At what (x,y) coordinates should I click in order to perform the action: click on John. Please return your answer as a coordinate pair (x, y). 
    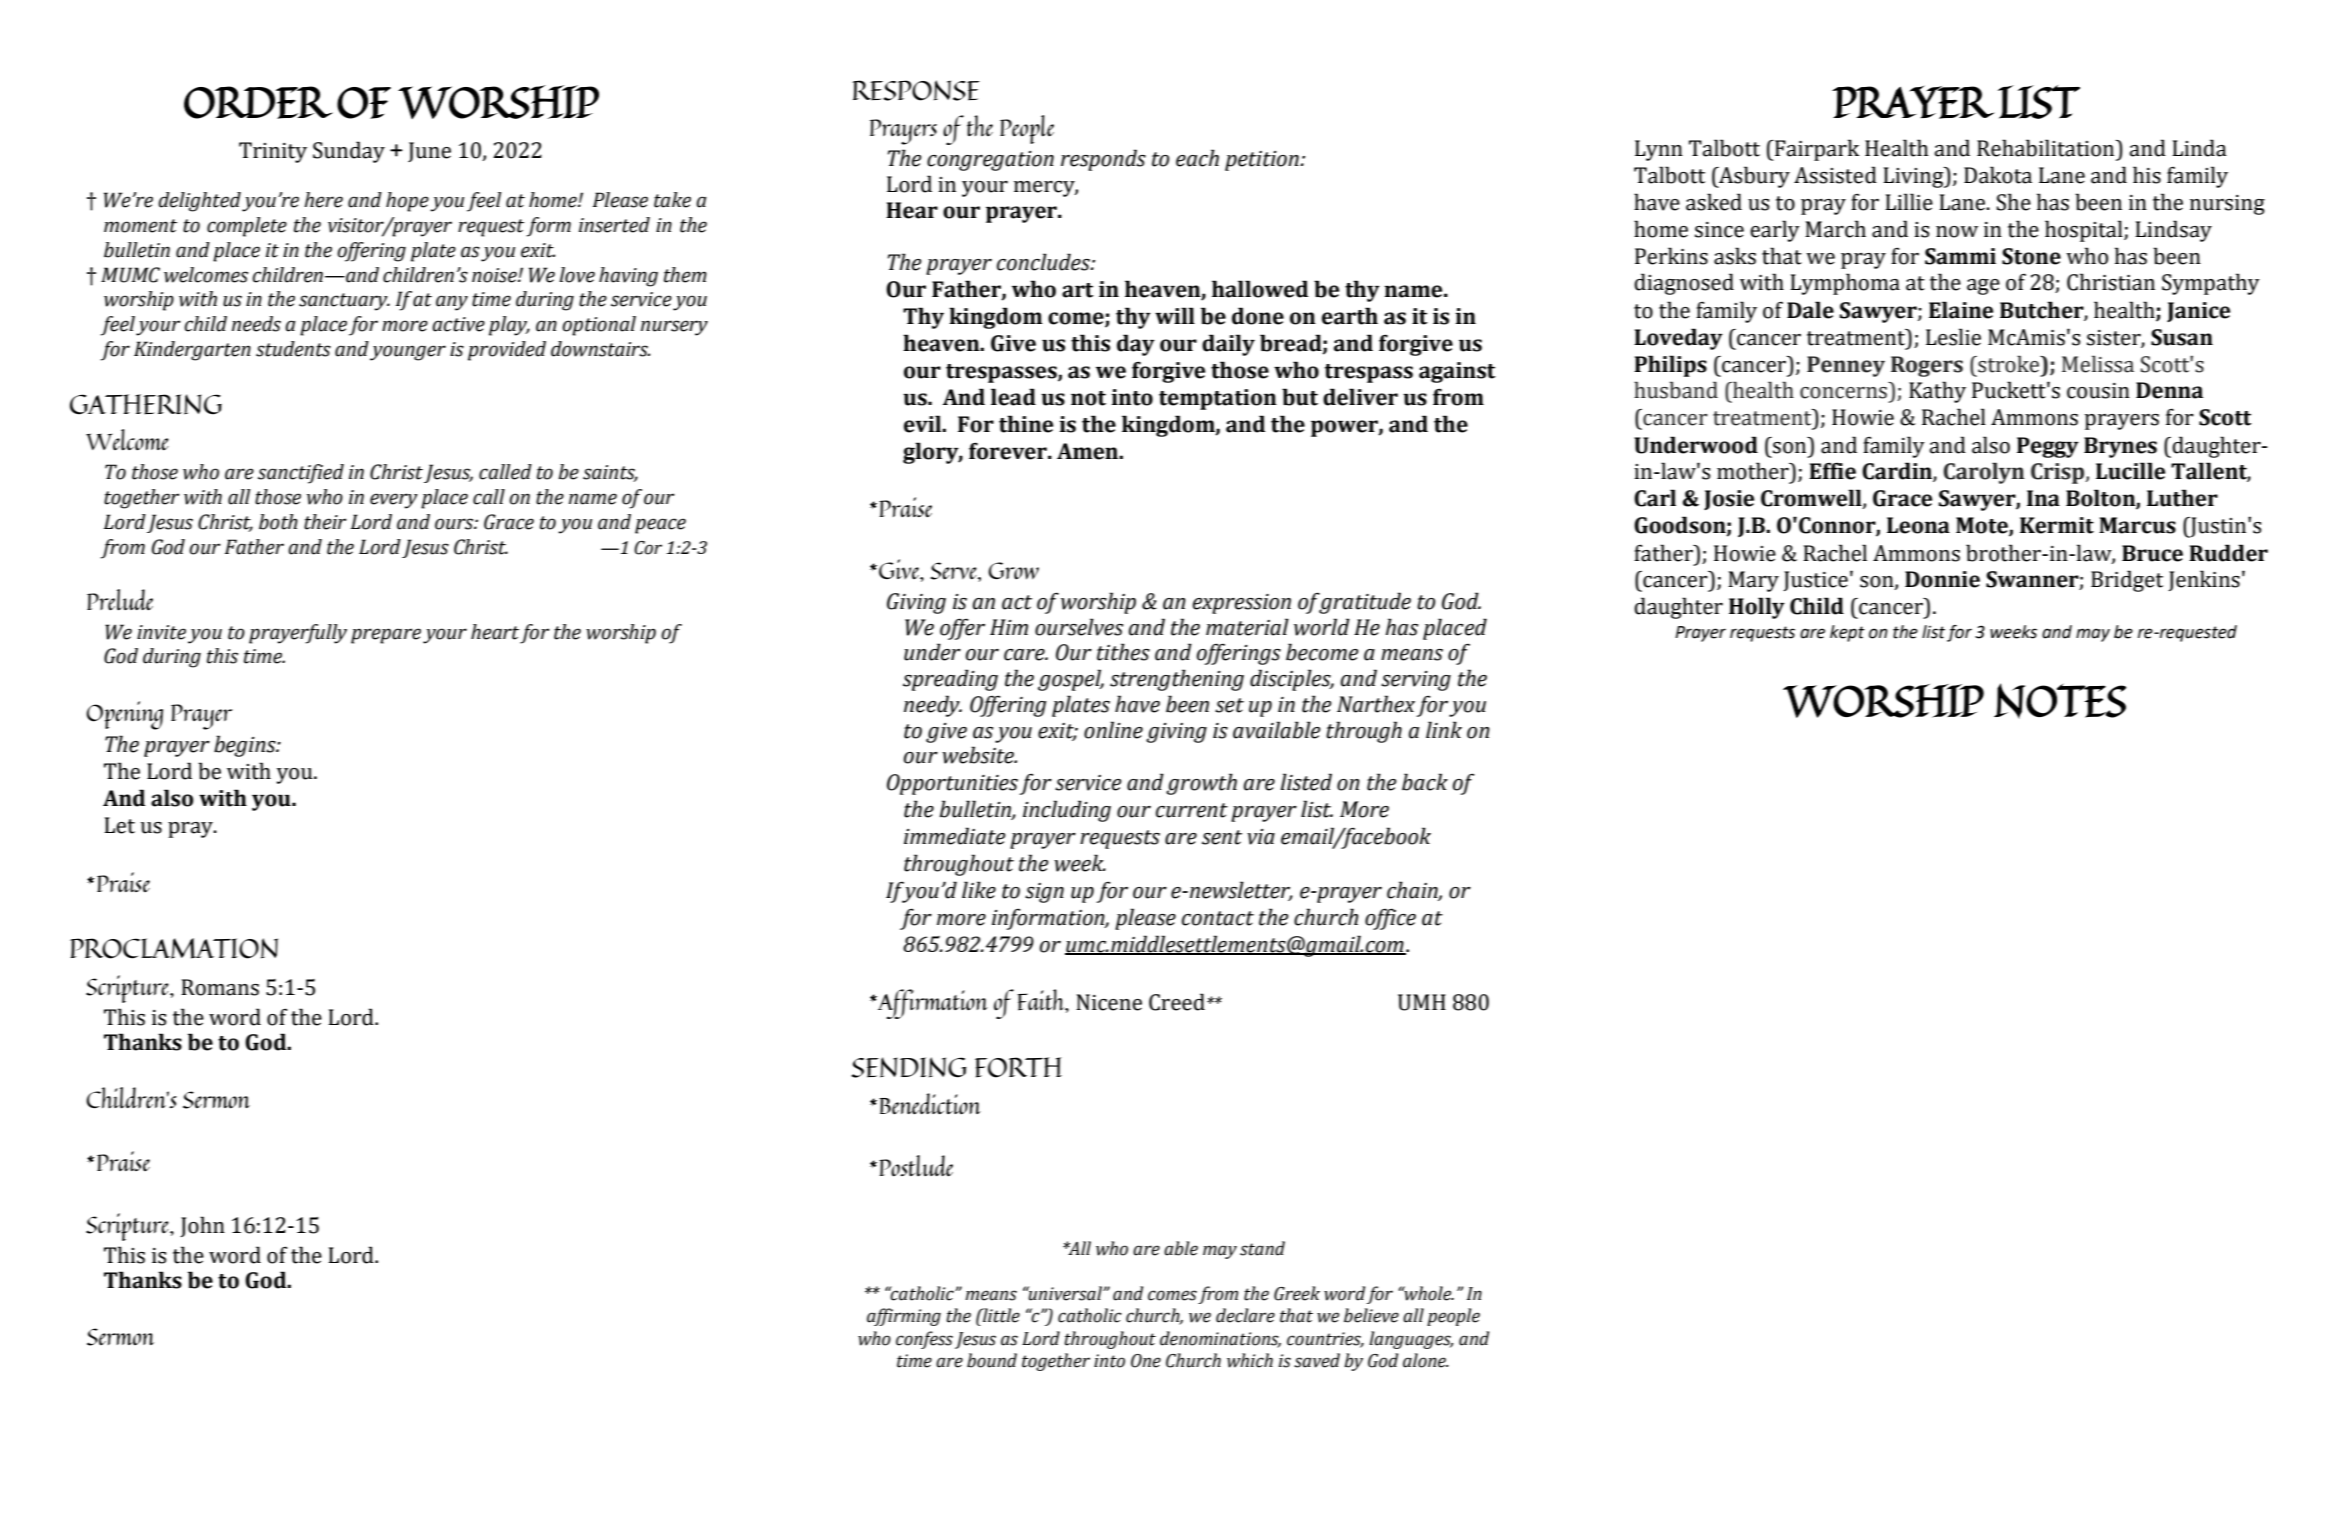
    Looking at the image, I should click on (202, 1226).
